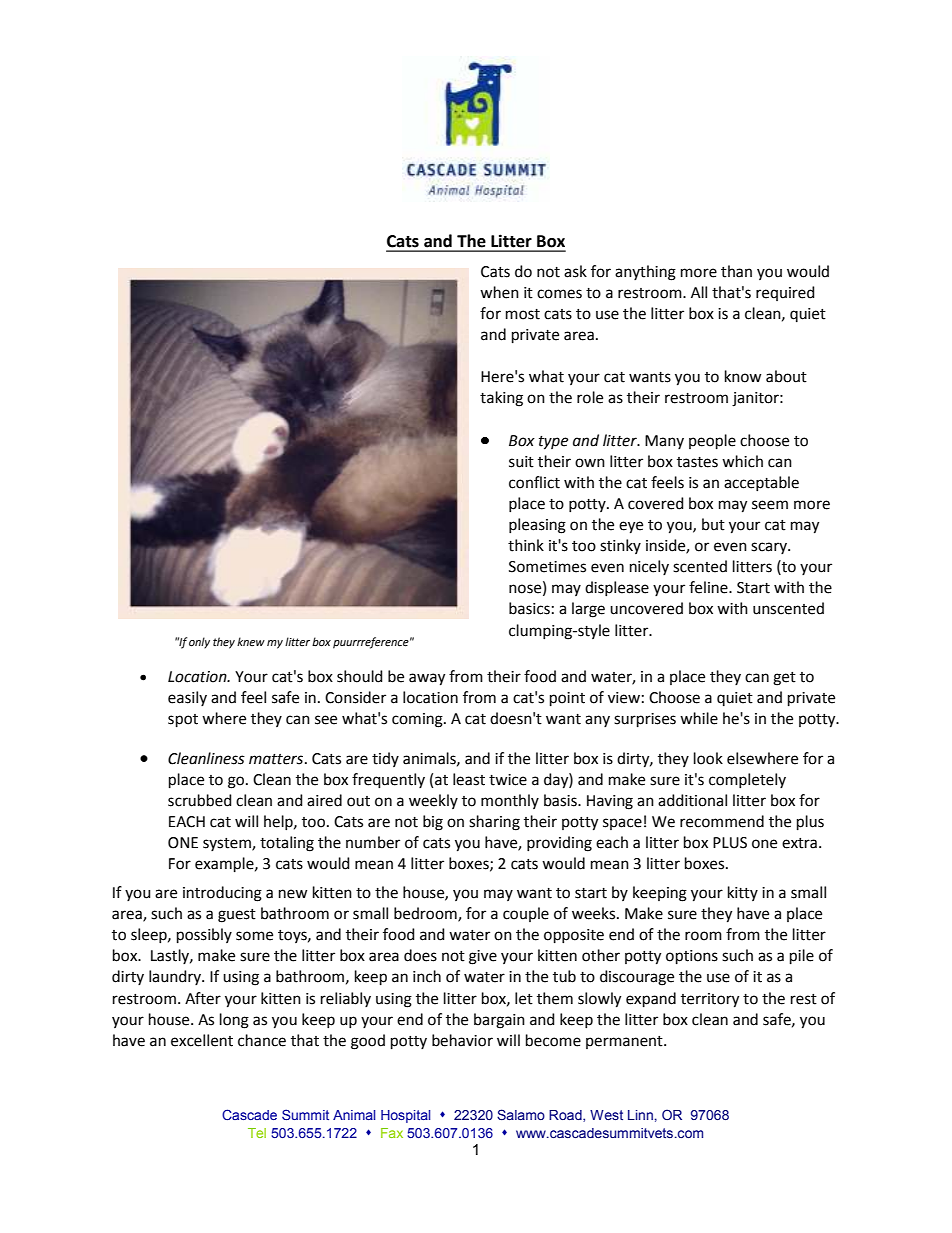 The height and width of the screenshot is (1233, 952). What do you see at coordinates (523, 314) in the screenshot?
I see `most` at bounding box center [523, 314].
